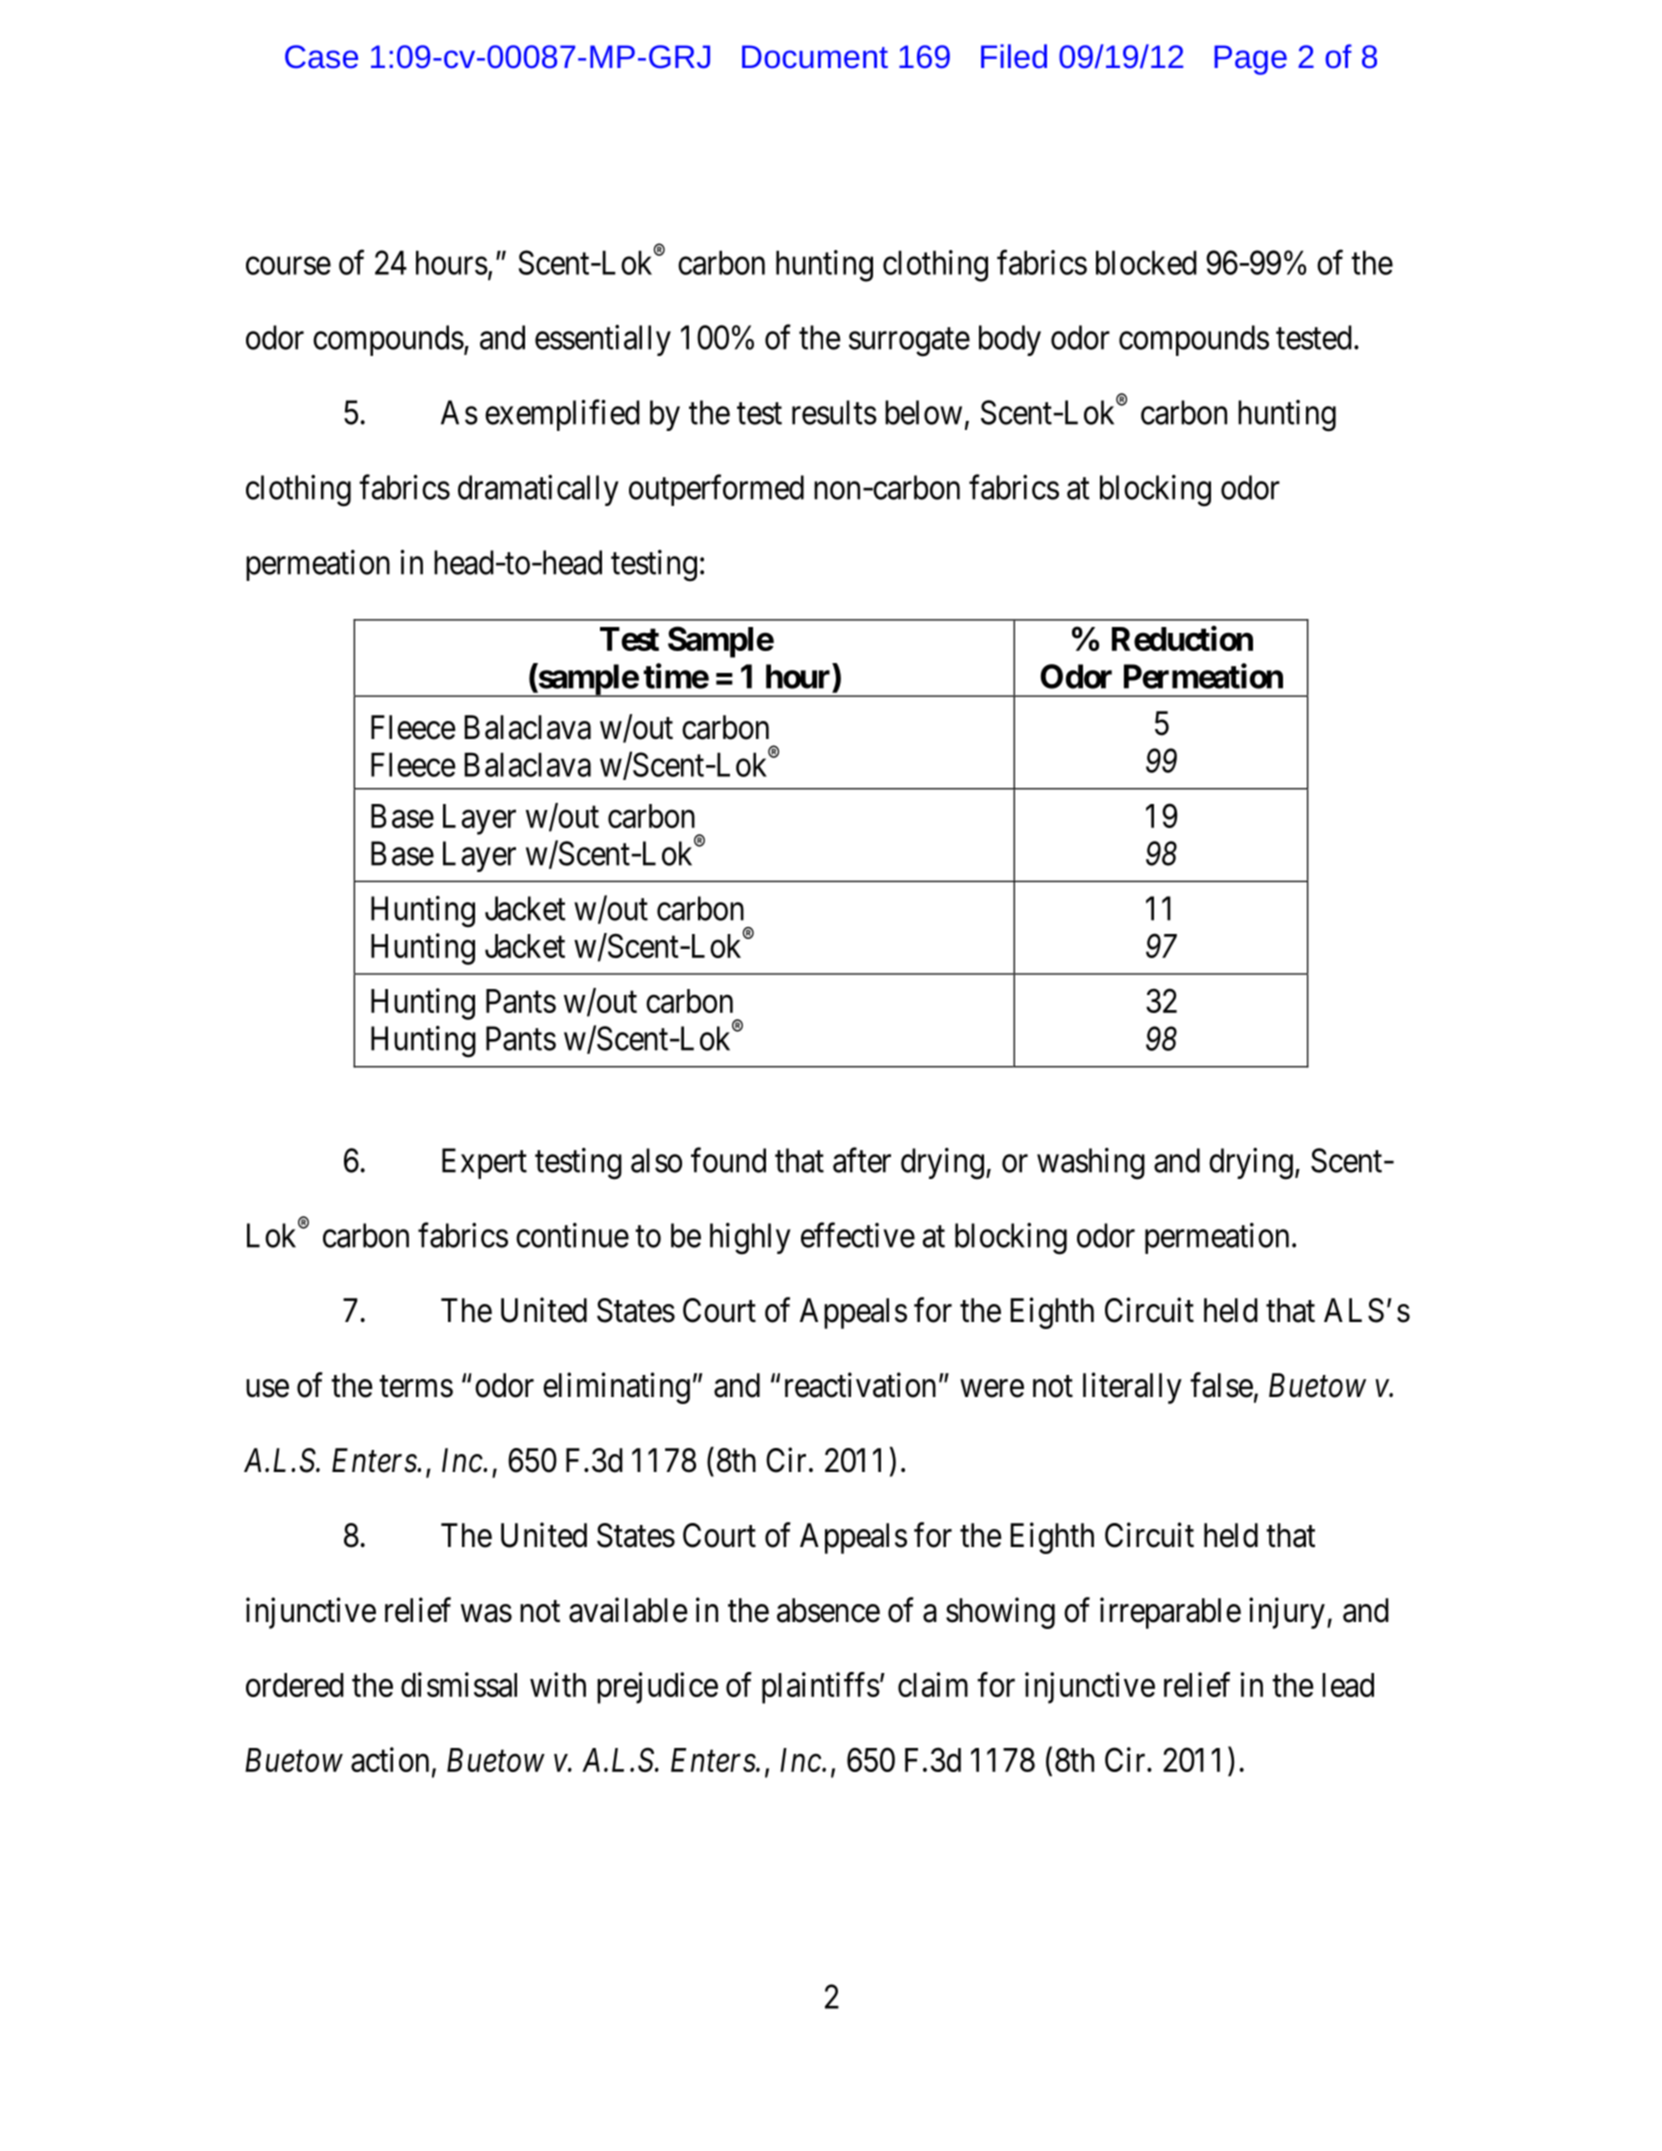 Image resolution: width=1662 pixels, height=2151 pixels. What do you see at coordinates (828, 1610) in the screenshot?
I see `absence` at bounding box center [828, 1610].
